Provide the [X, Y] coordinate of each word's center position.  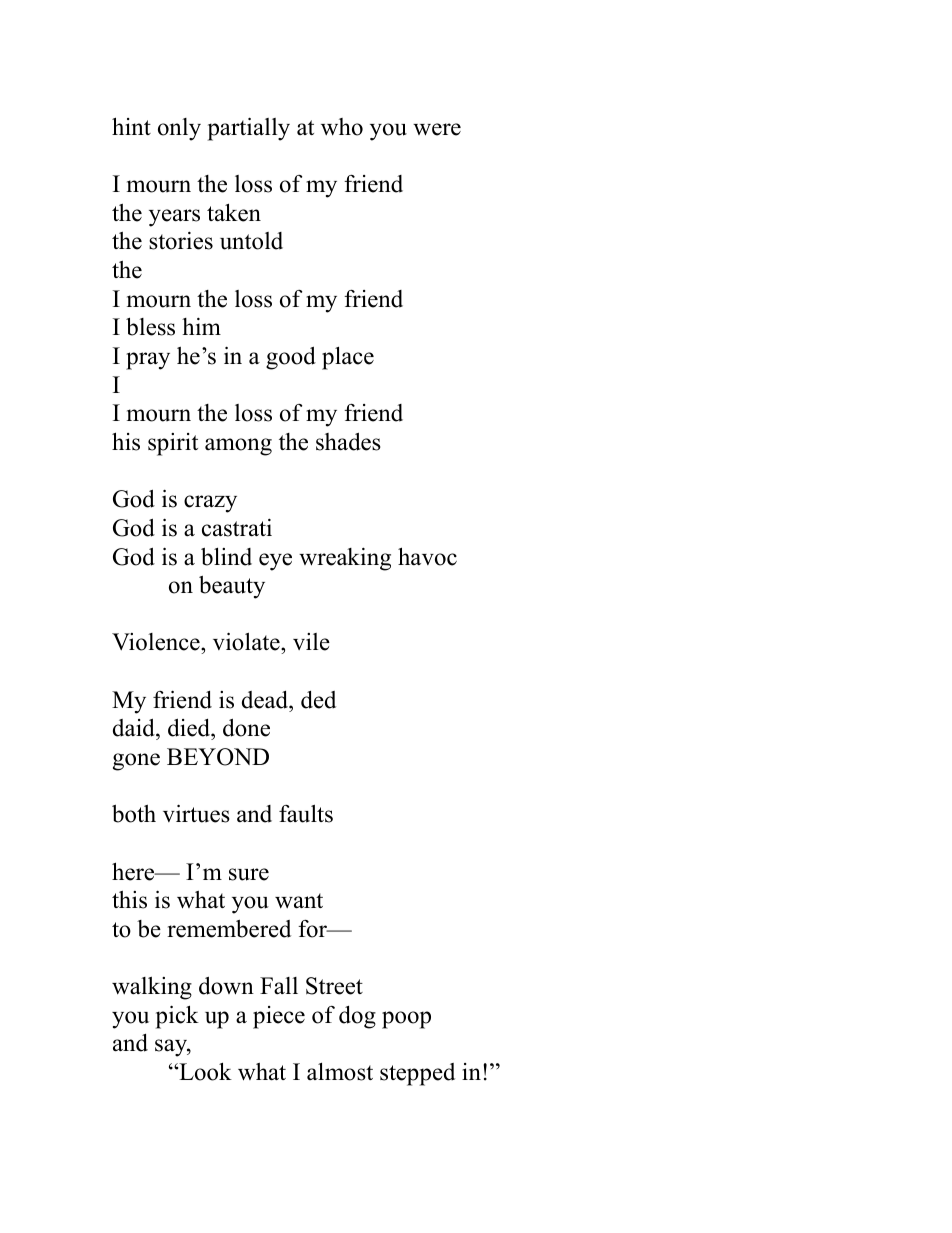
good [291, 358]
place [348, 358]
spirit [173, 444]
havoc [427, 556]
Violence [157, 643]
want [299, 901]
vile [311, 642]
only [179, 129]
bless [150, 326]
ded [318, 700]
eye [275, 562]
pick [177, 1017]
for [313, 929]
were [437, 129]
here [134, 871]
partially [249, 129]
